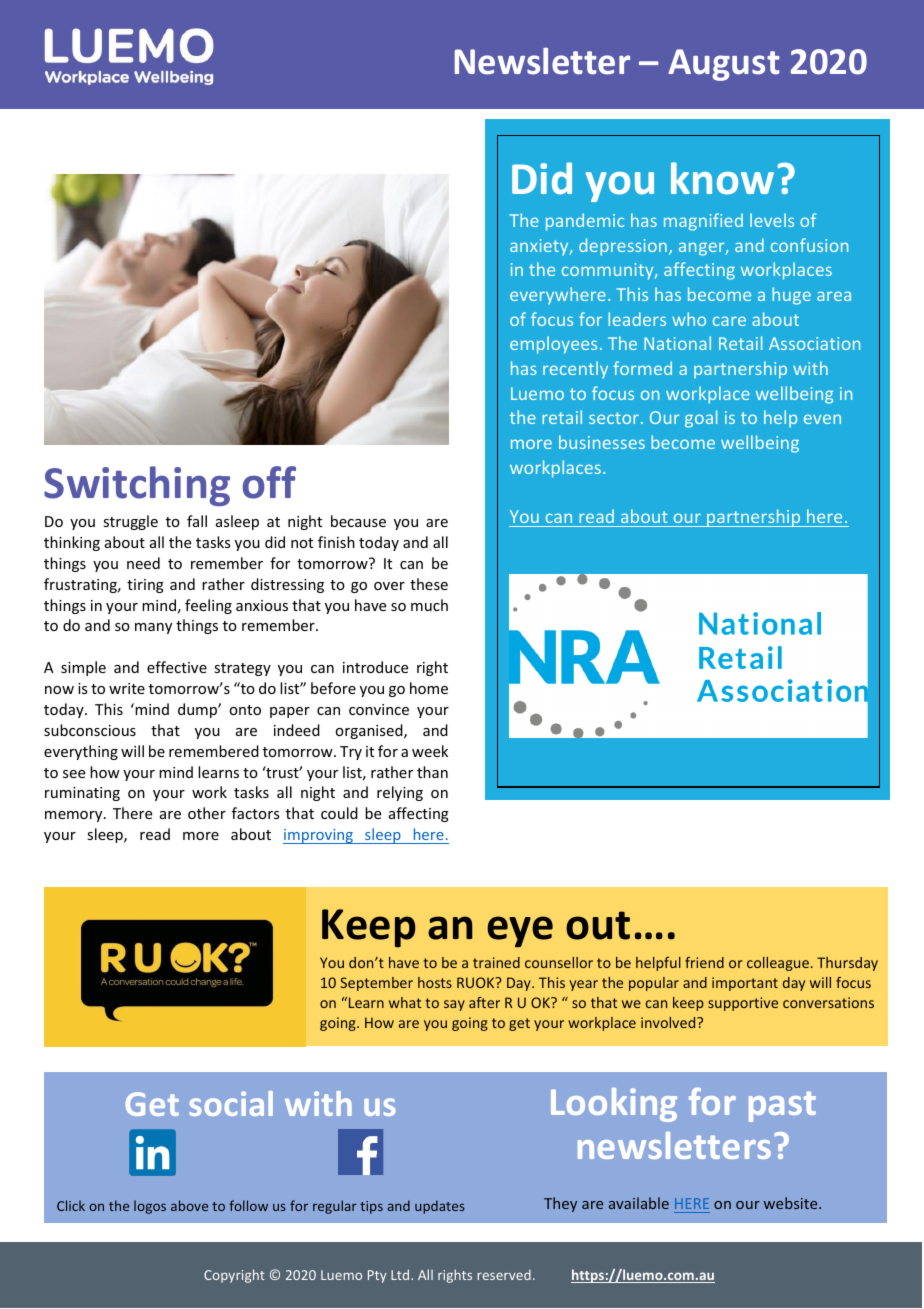  What do you see at coordinates (150, 1207) in the screenshot?
I see `logos` at bounding box center [150, 1207].
